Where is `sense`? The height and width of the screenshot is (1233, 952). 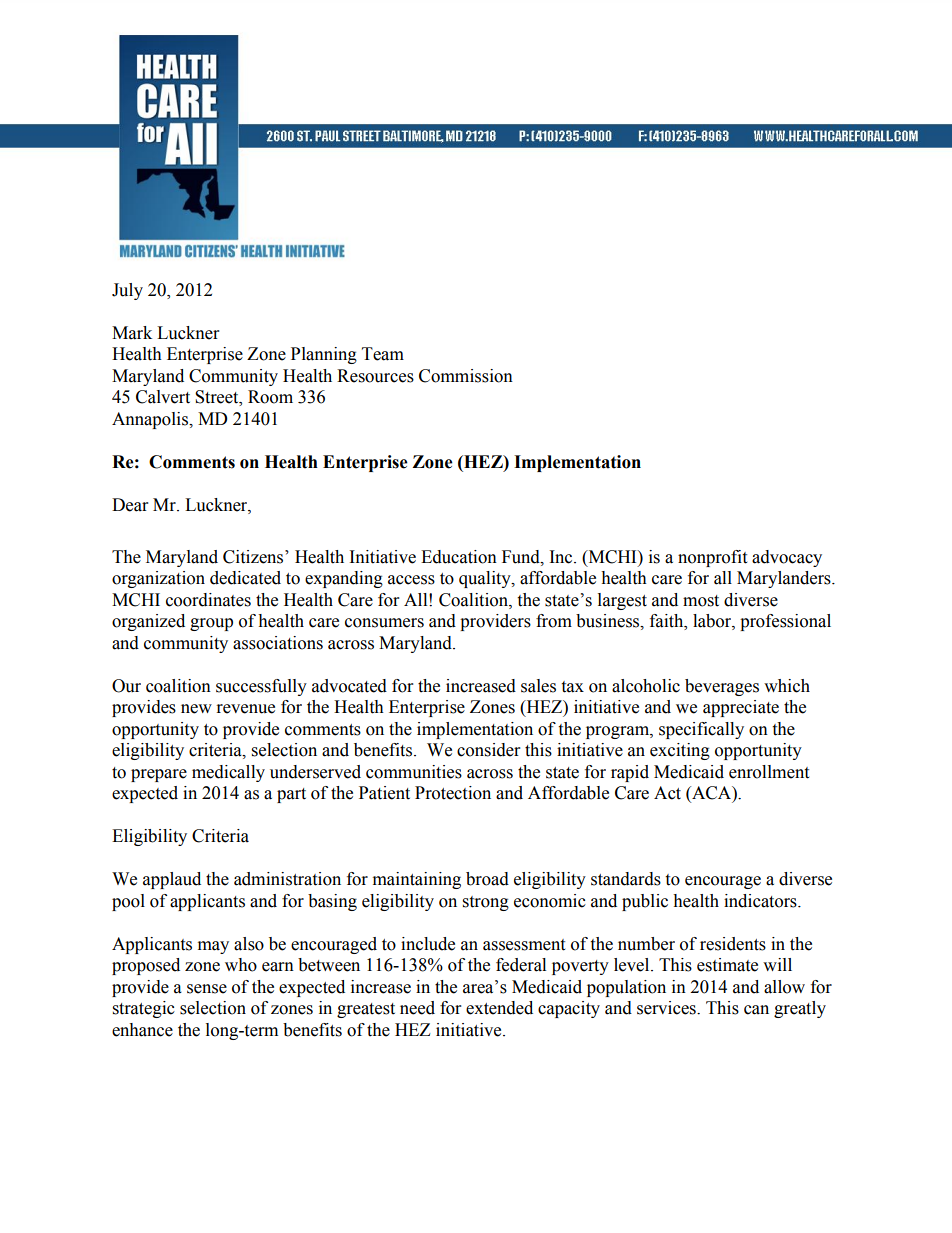 sense is located at coordinates (207, 989).
